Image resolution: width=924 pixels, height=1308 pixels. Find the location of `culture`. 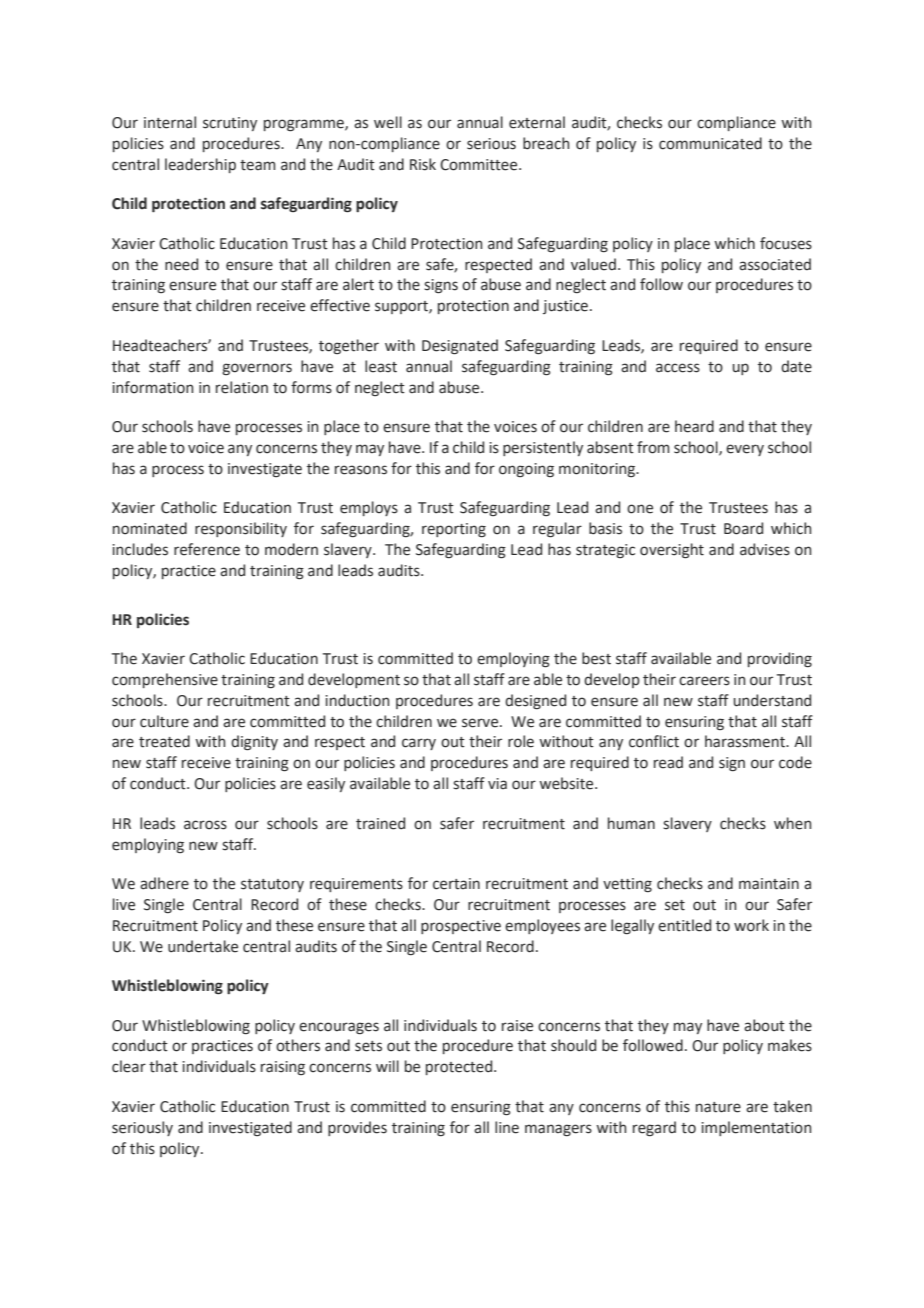

culture is located at coordinates (164, 721).
